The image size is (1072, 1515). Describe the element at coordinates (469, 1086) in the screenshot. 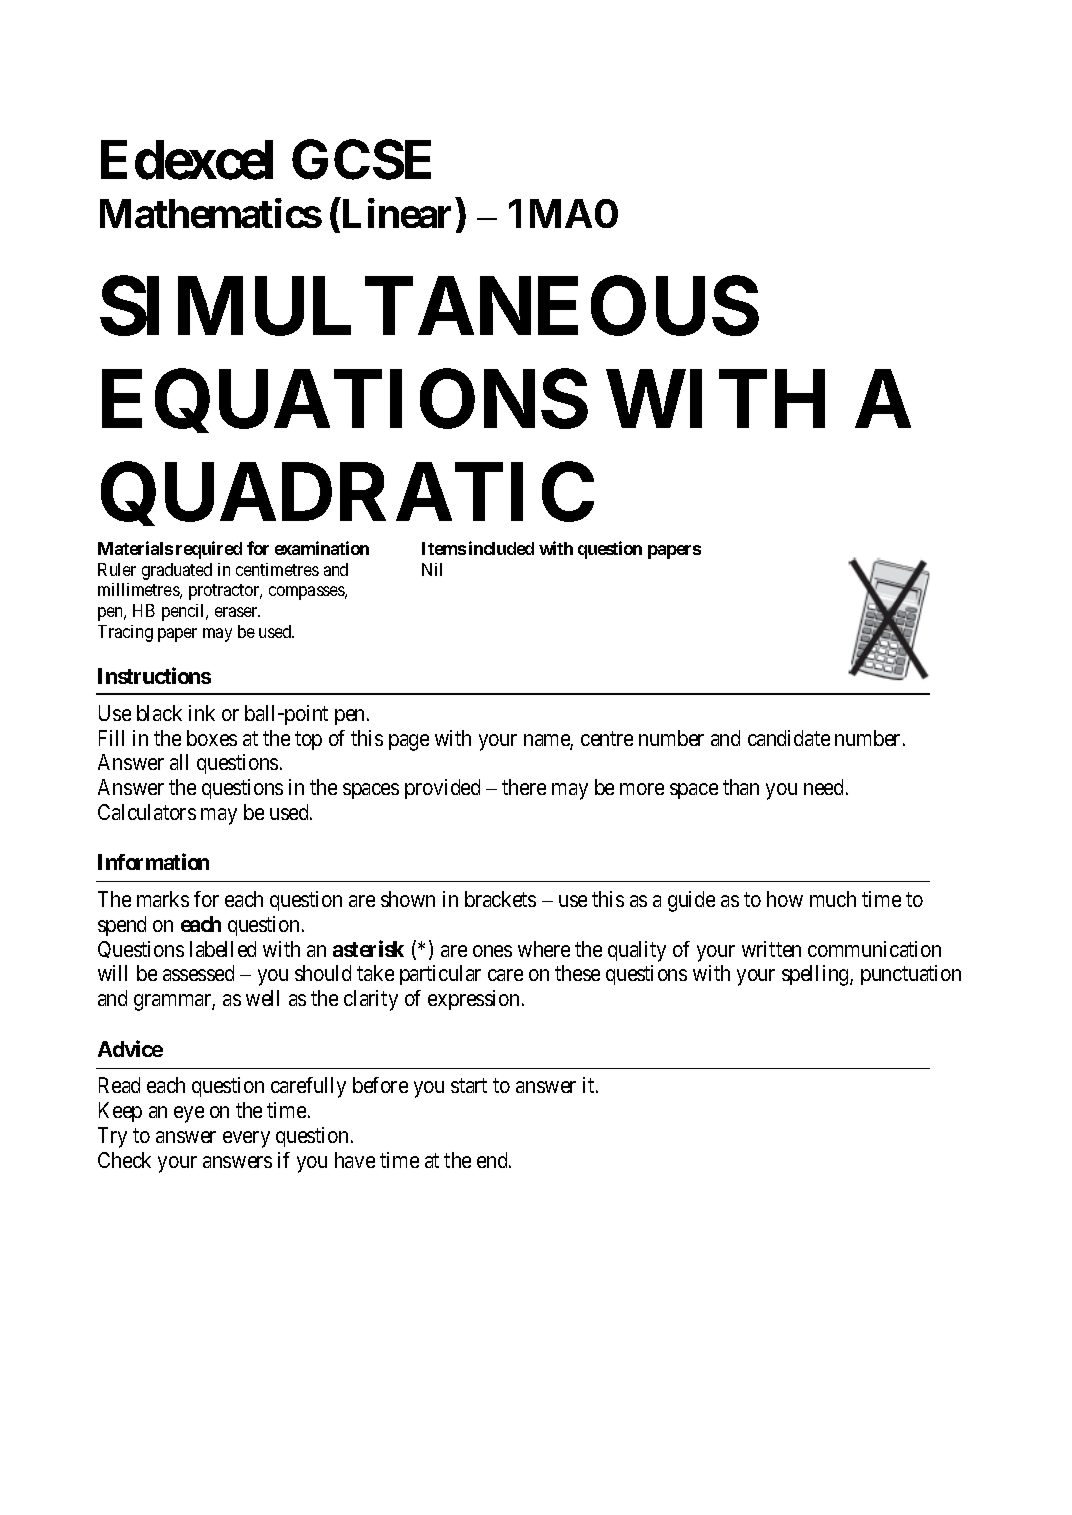

I see `start` at that location.
